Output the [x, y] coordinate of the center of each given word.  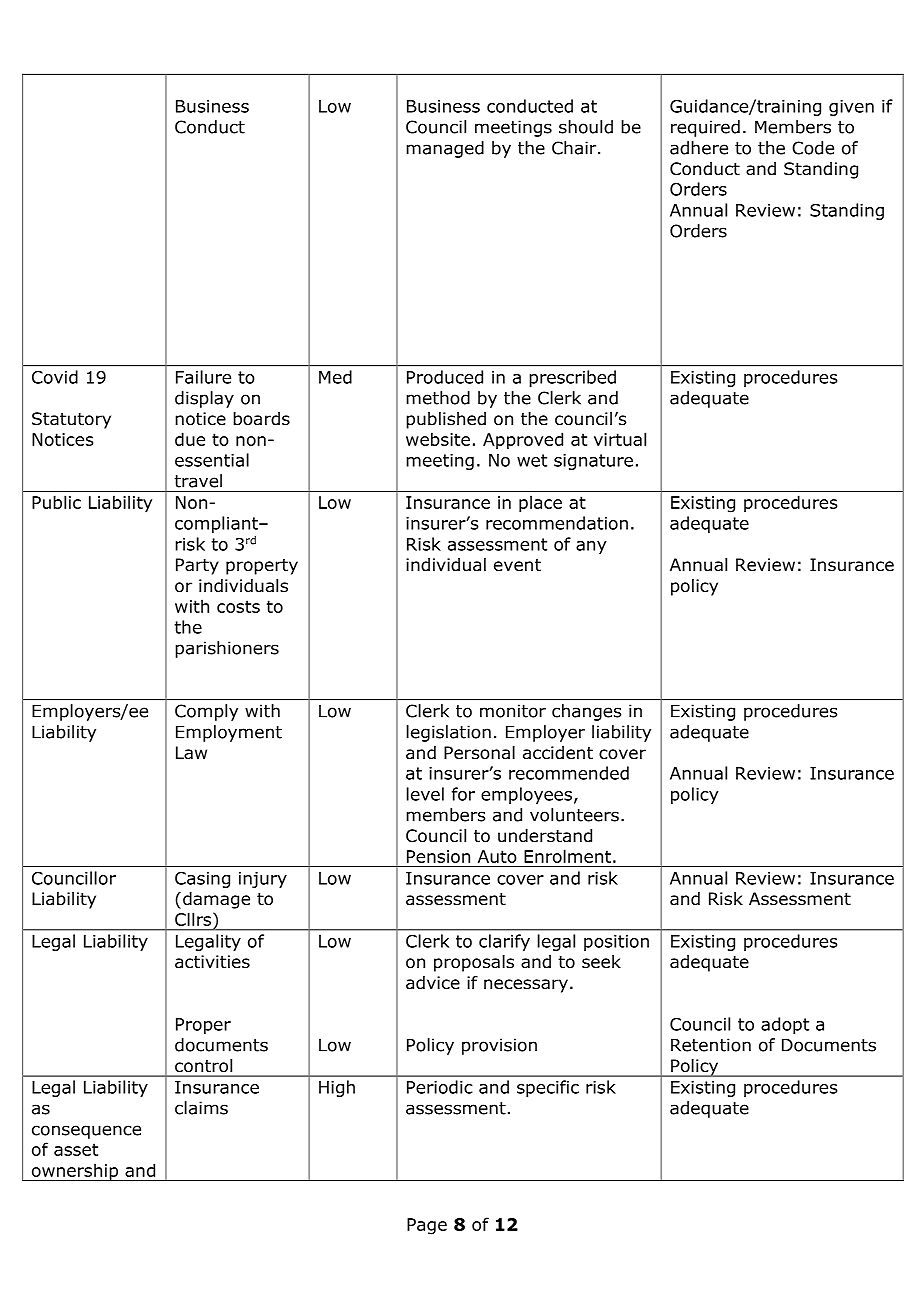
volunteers [574, 815]
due [190, 439]
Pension [438, 856]
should [586, 127]
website [438, 439]
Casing [202, 880]
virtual [620, 439]
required [705, 128]
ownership [75, 1172]
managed [445, 149]
